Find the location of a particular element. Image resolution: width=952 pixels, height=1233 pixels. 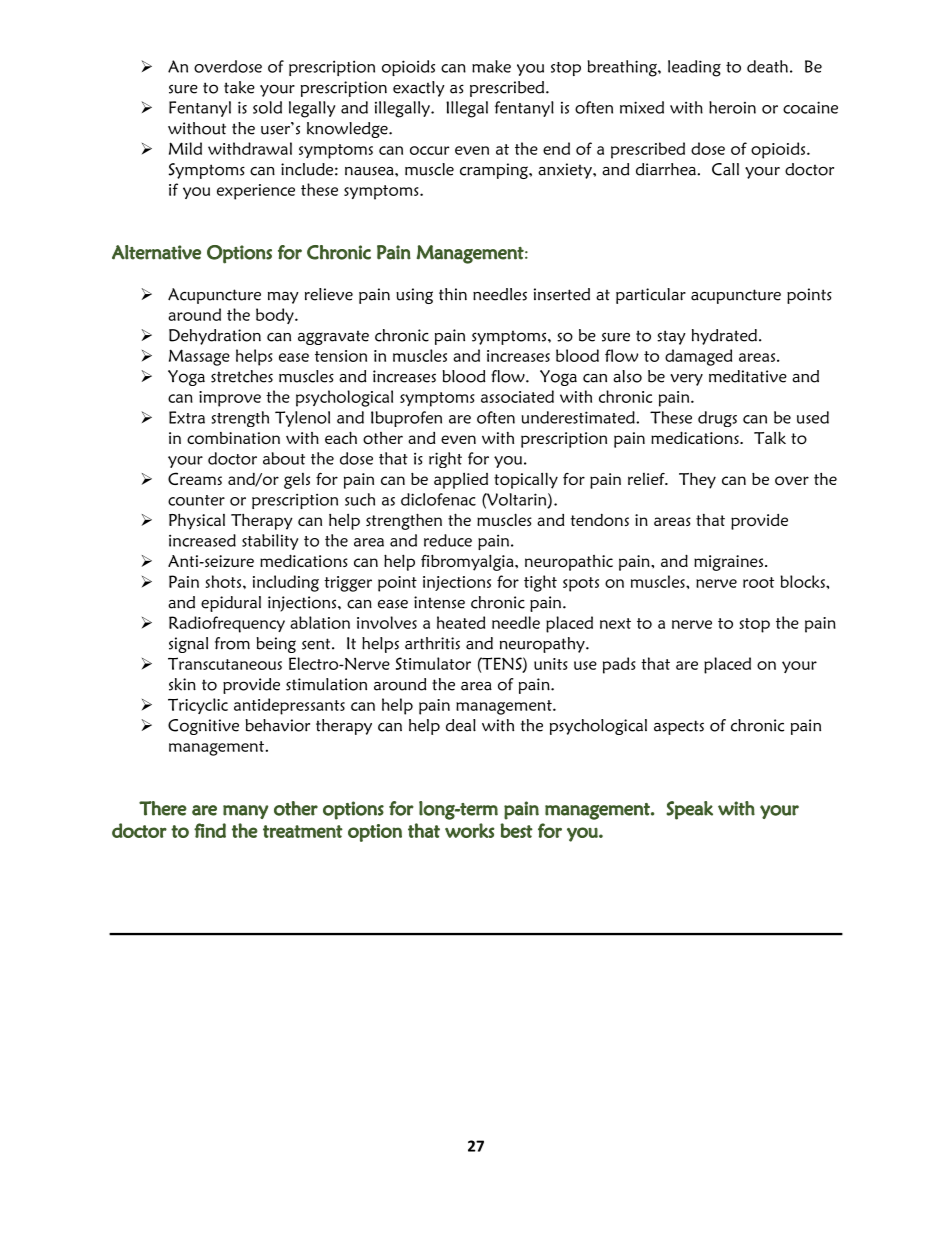

take is located at coordinates (239, 87).
